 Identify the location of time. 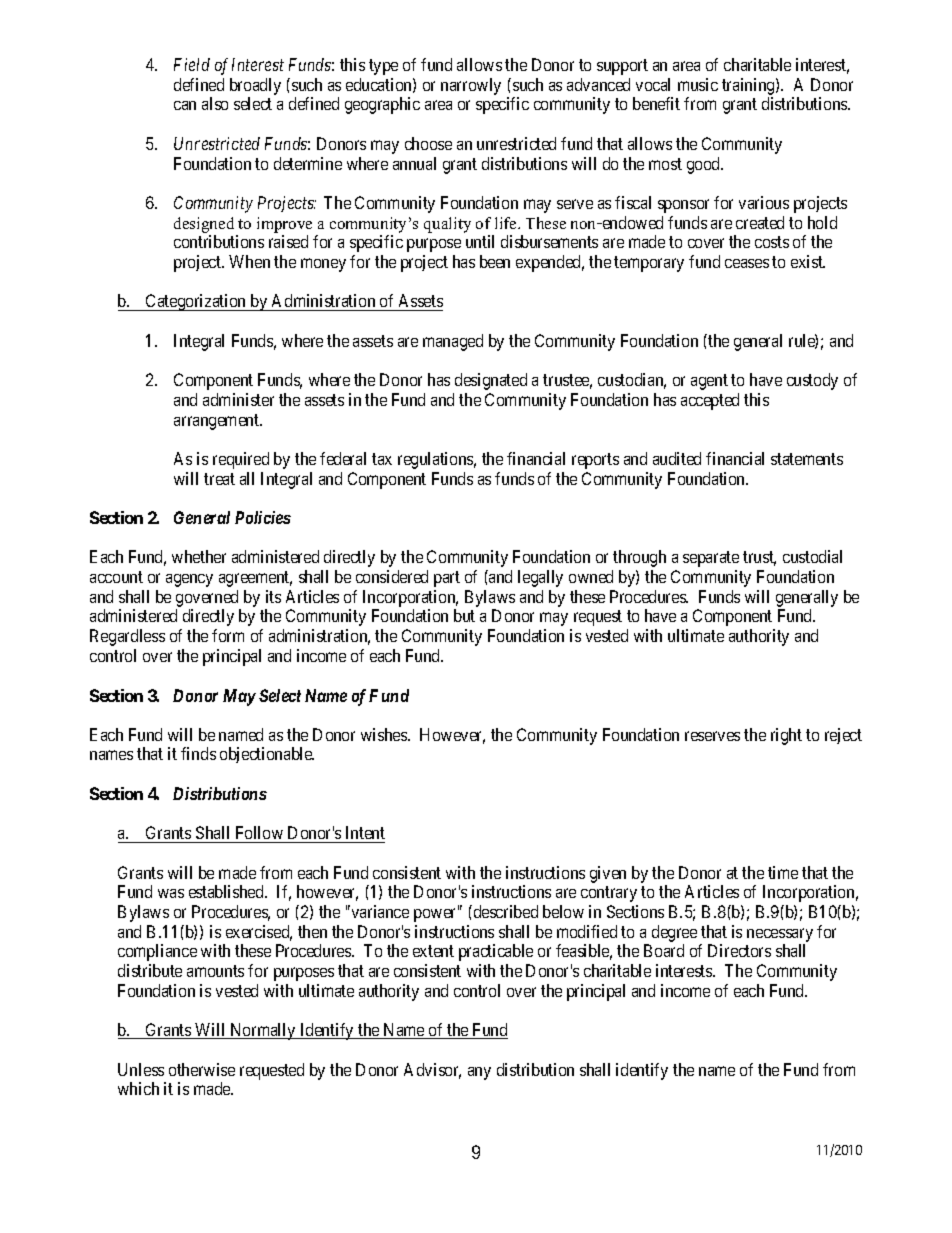
(783, 872).
